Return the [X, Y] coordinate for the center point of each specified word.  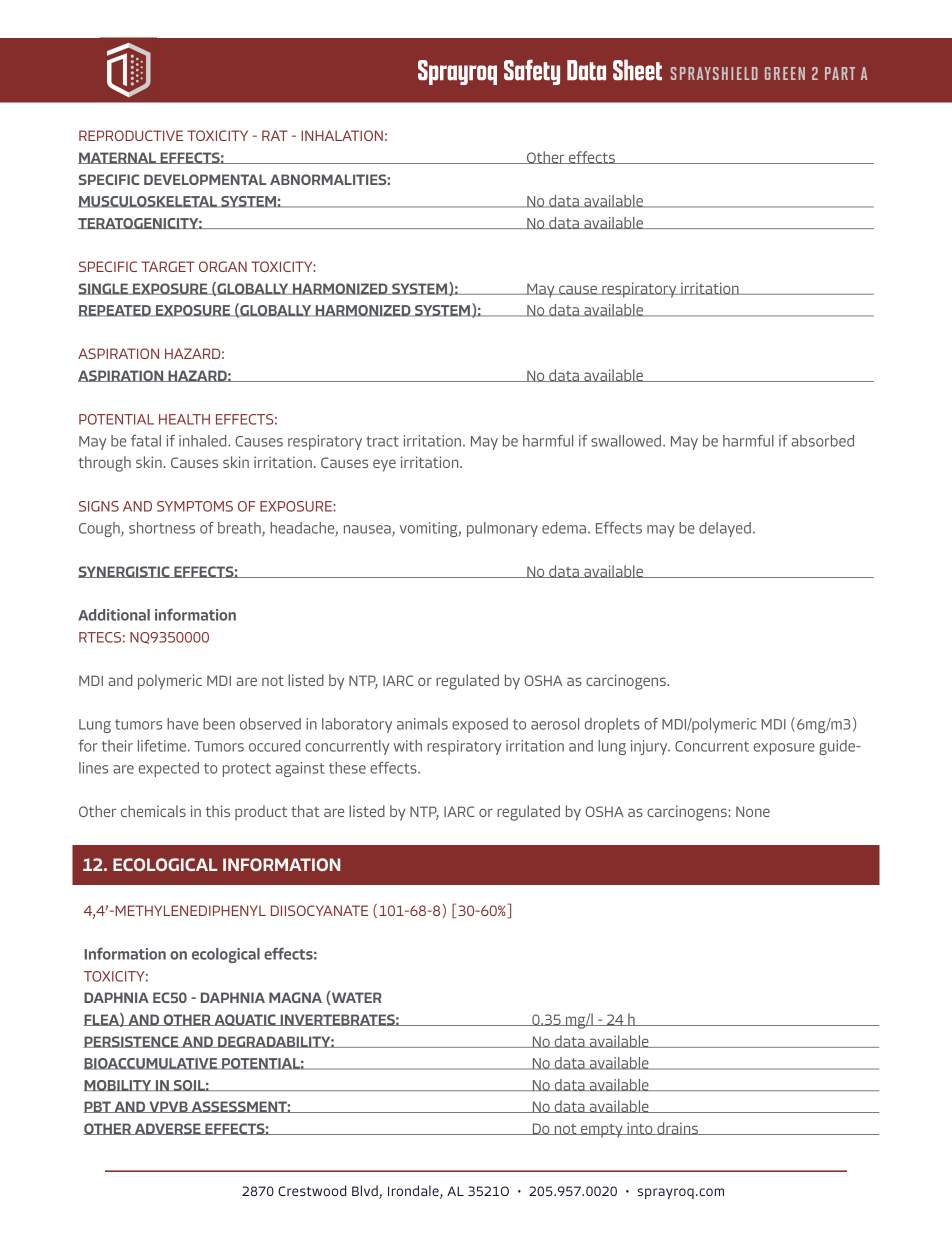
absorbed [823, 441]
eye [384, 465]
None [753, 811]
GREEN [785, 73]
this [218, 811]
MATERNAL [118, 158]
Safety [532, 72]
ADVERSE [168, 1129]
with [408, 746]
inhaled [204, 441]
